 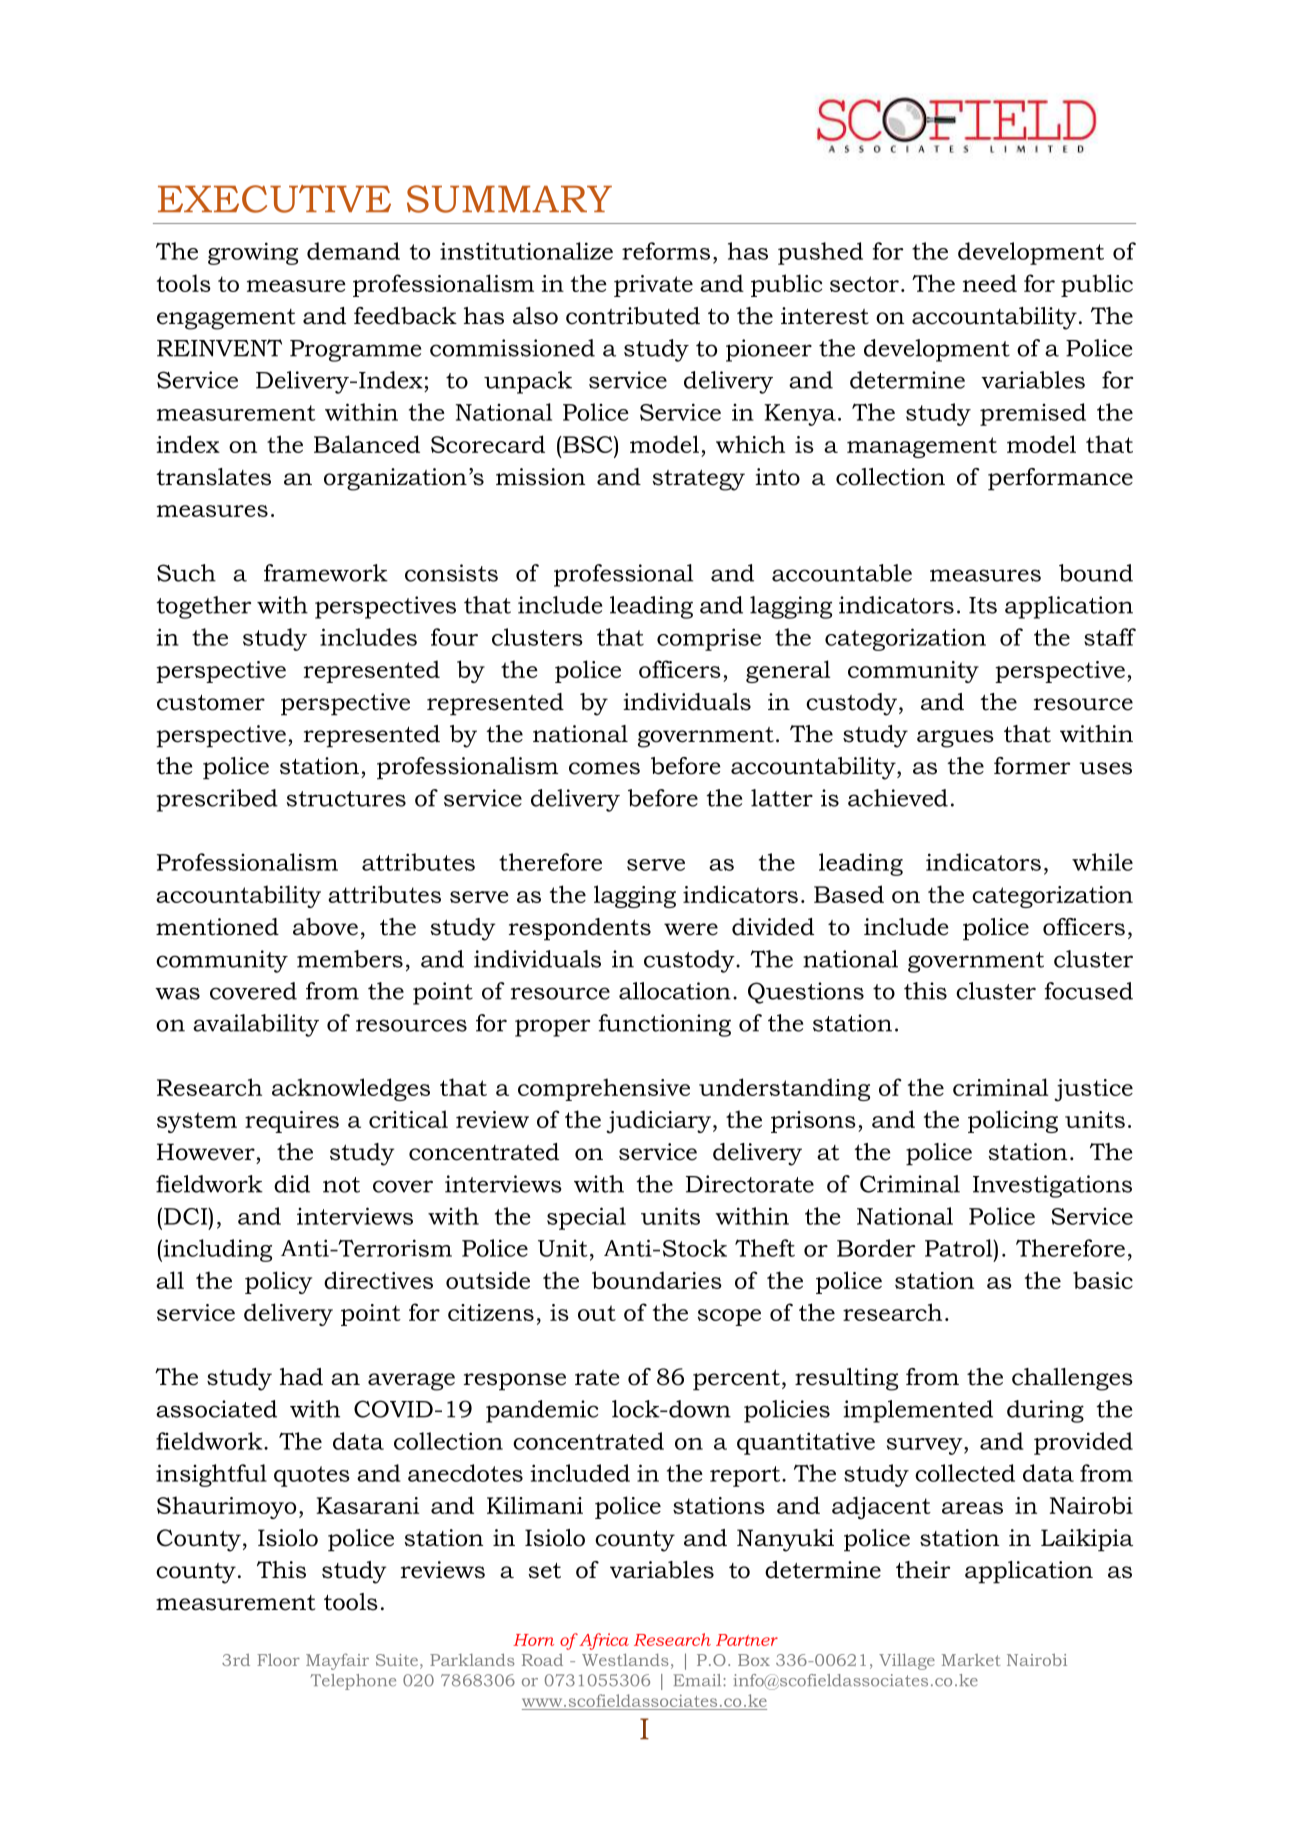 What do you see at coordinates (278, 1659) in the page?
I see `Floor` at bounding box center [278, 1659].
